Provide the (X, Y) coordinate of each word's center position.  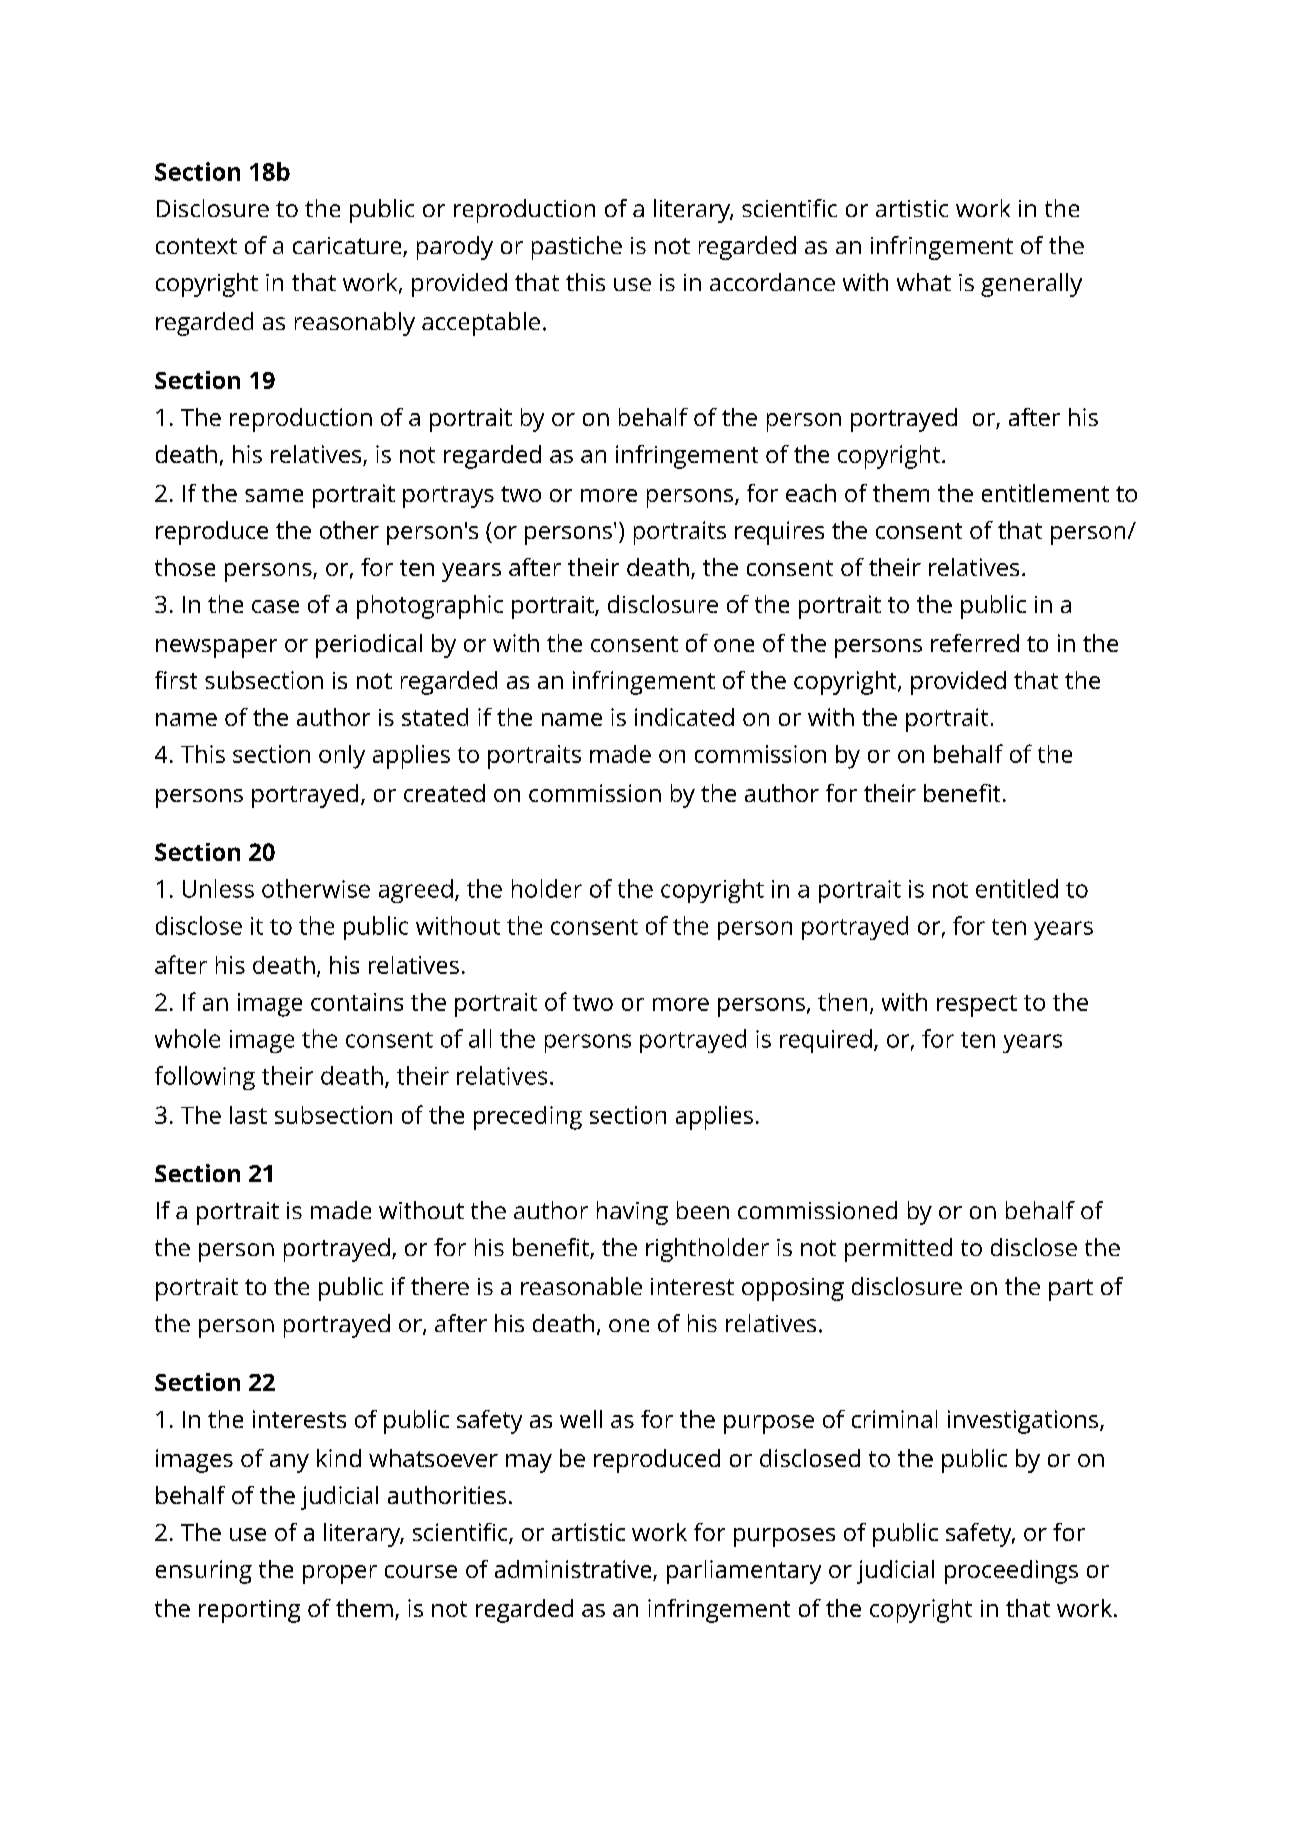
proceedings (1011, 1572)
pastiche (577, 248)
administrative (574, 1570)
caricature (348, 247)
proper (340, 1574)
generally (1031, 285)
